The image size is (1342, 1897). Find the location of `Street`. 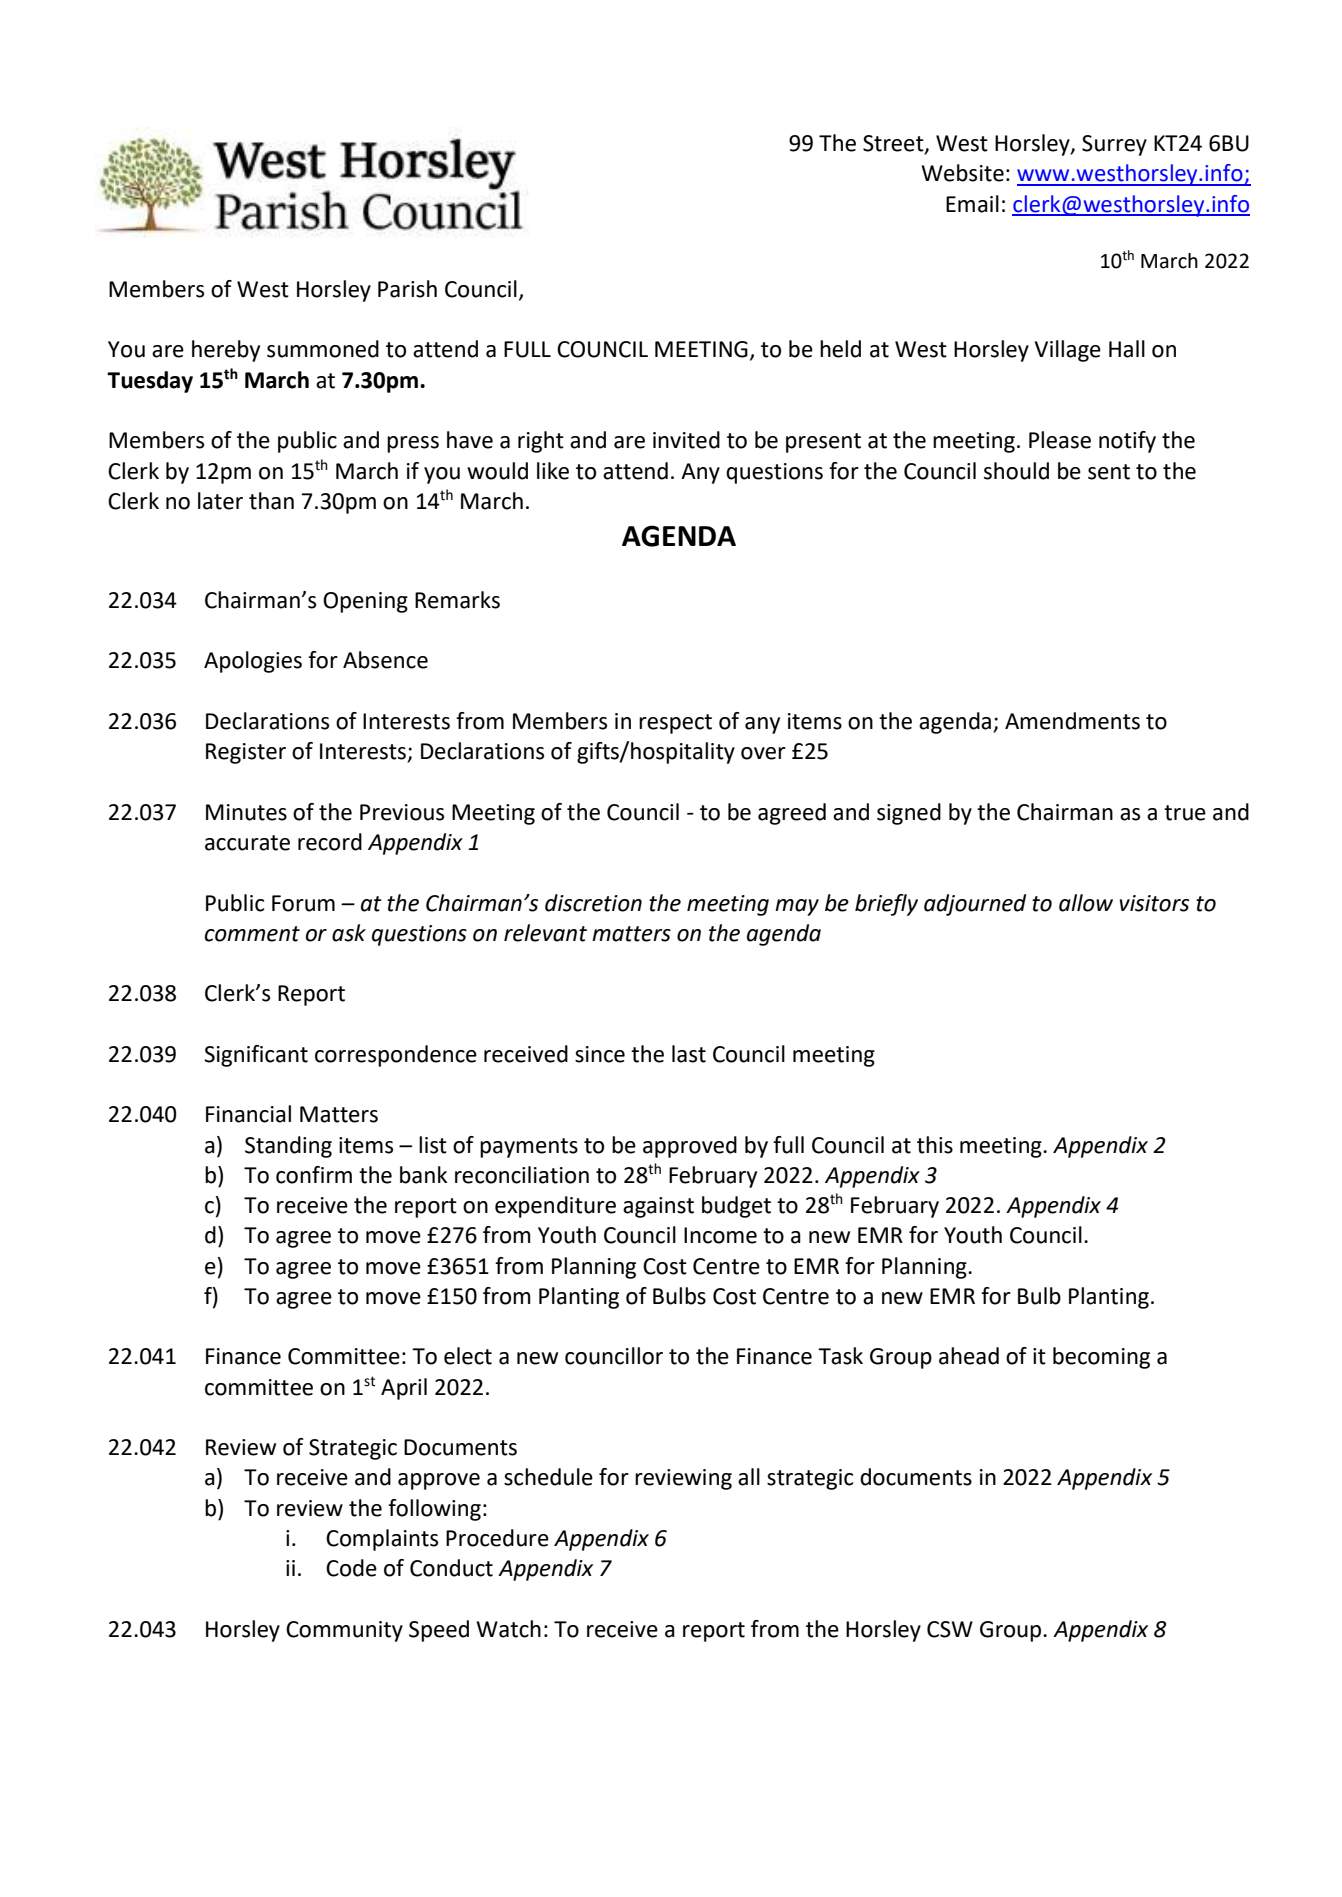

Street is located at coordinates (894, 144).
